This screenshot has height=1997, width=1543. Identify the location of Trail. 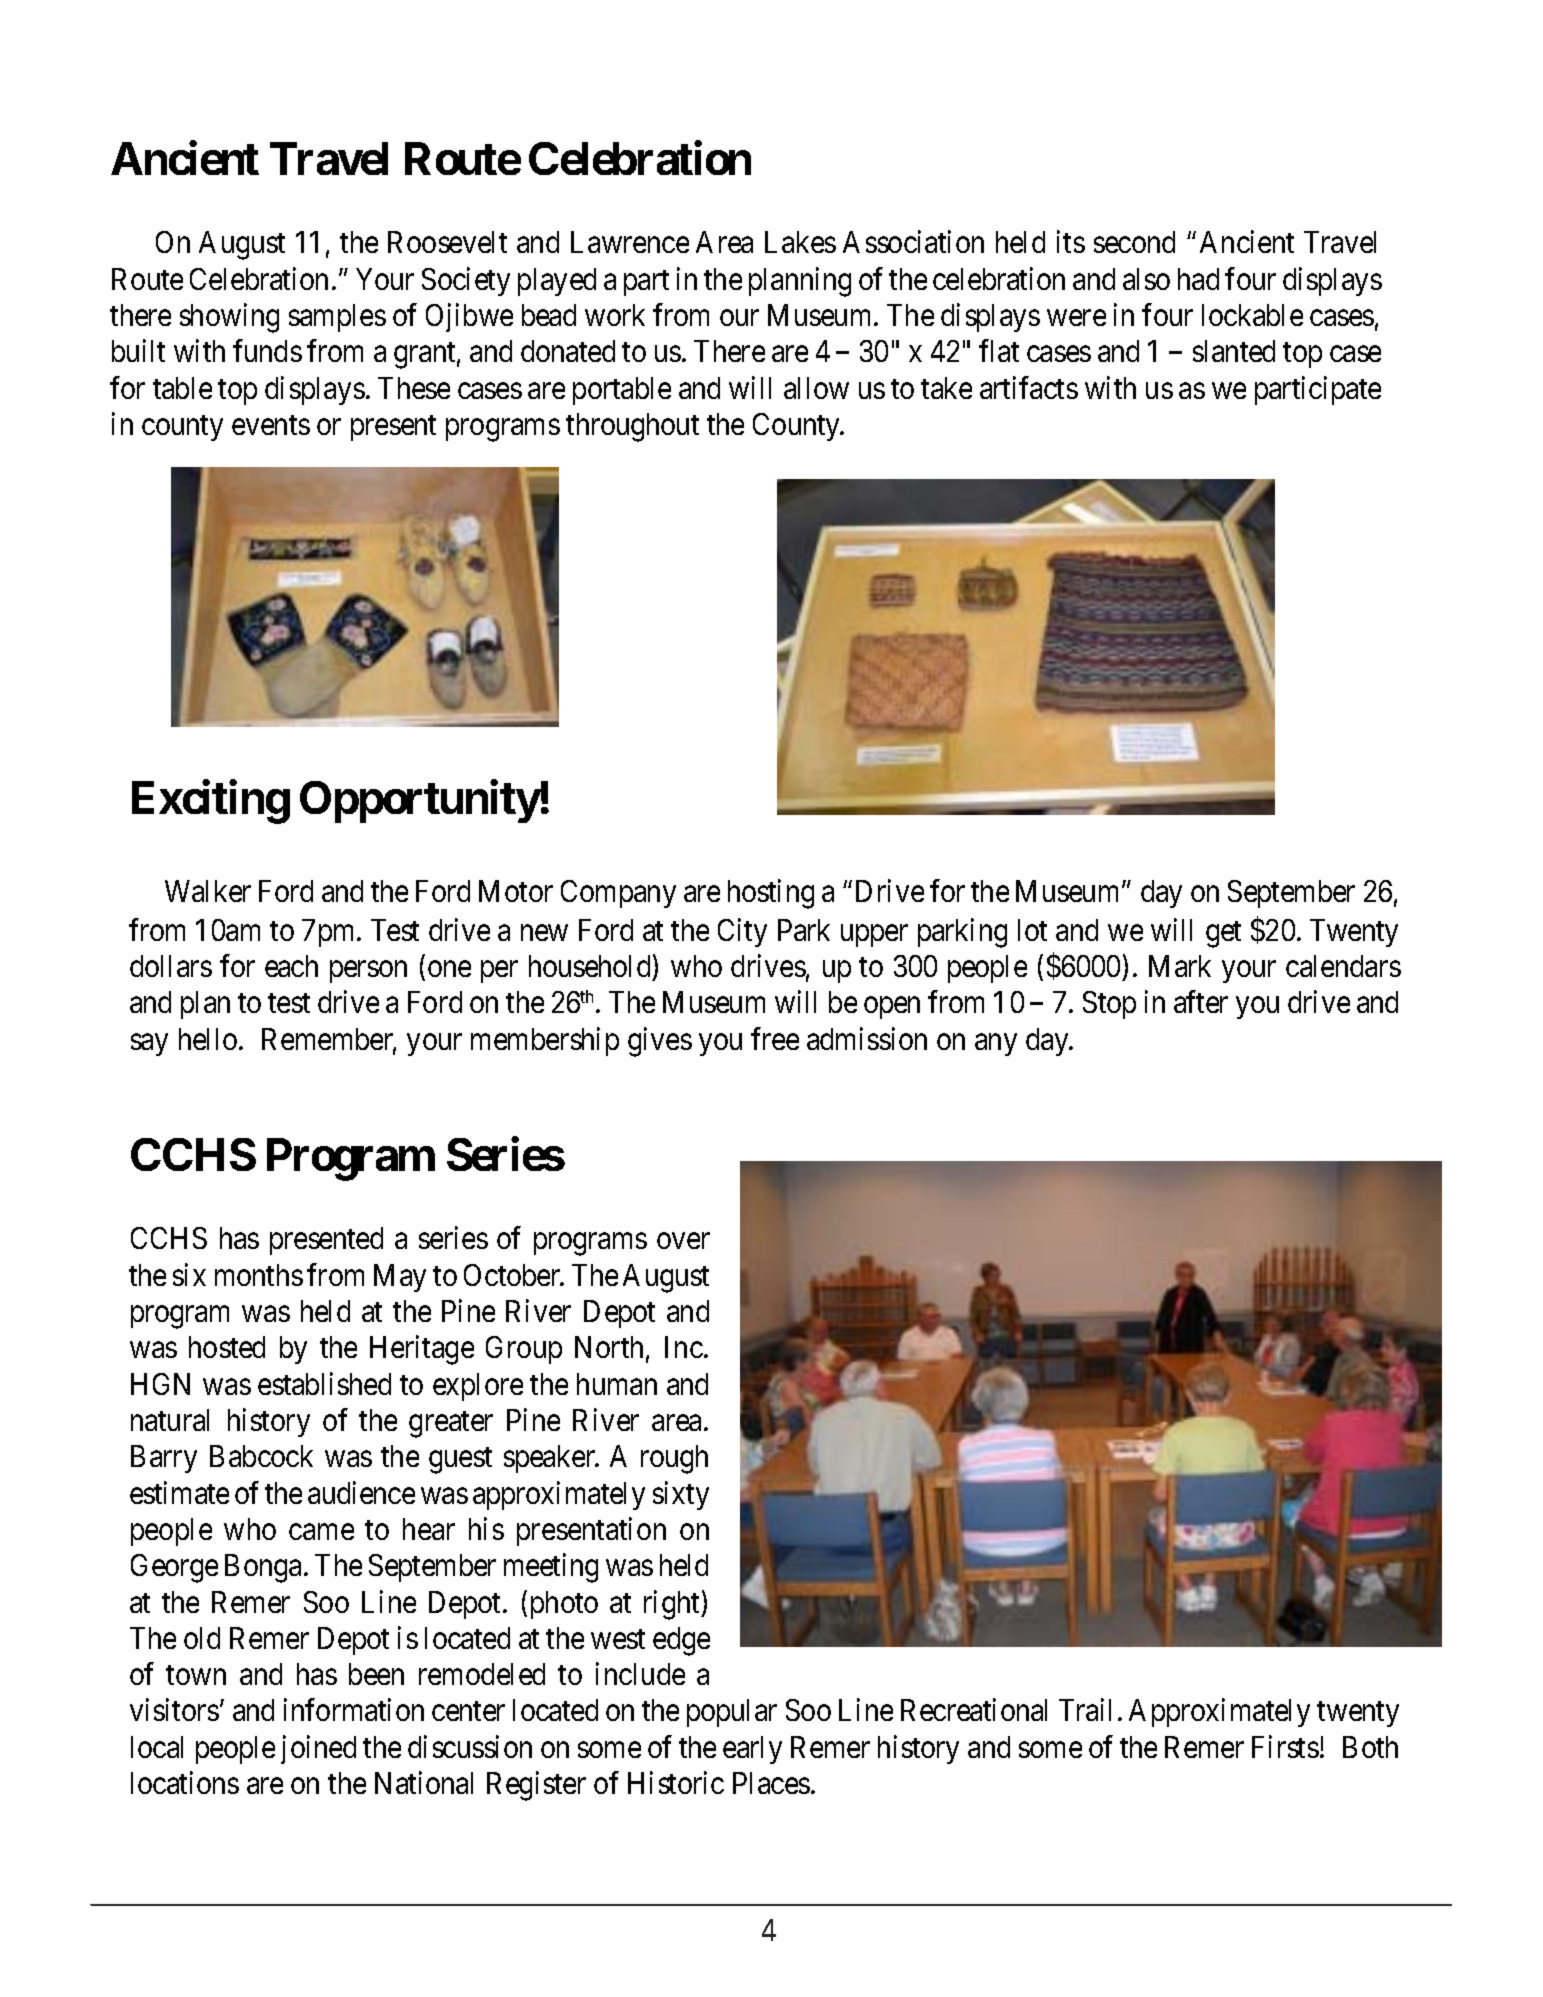
(1085, 1710).
